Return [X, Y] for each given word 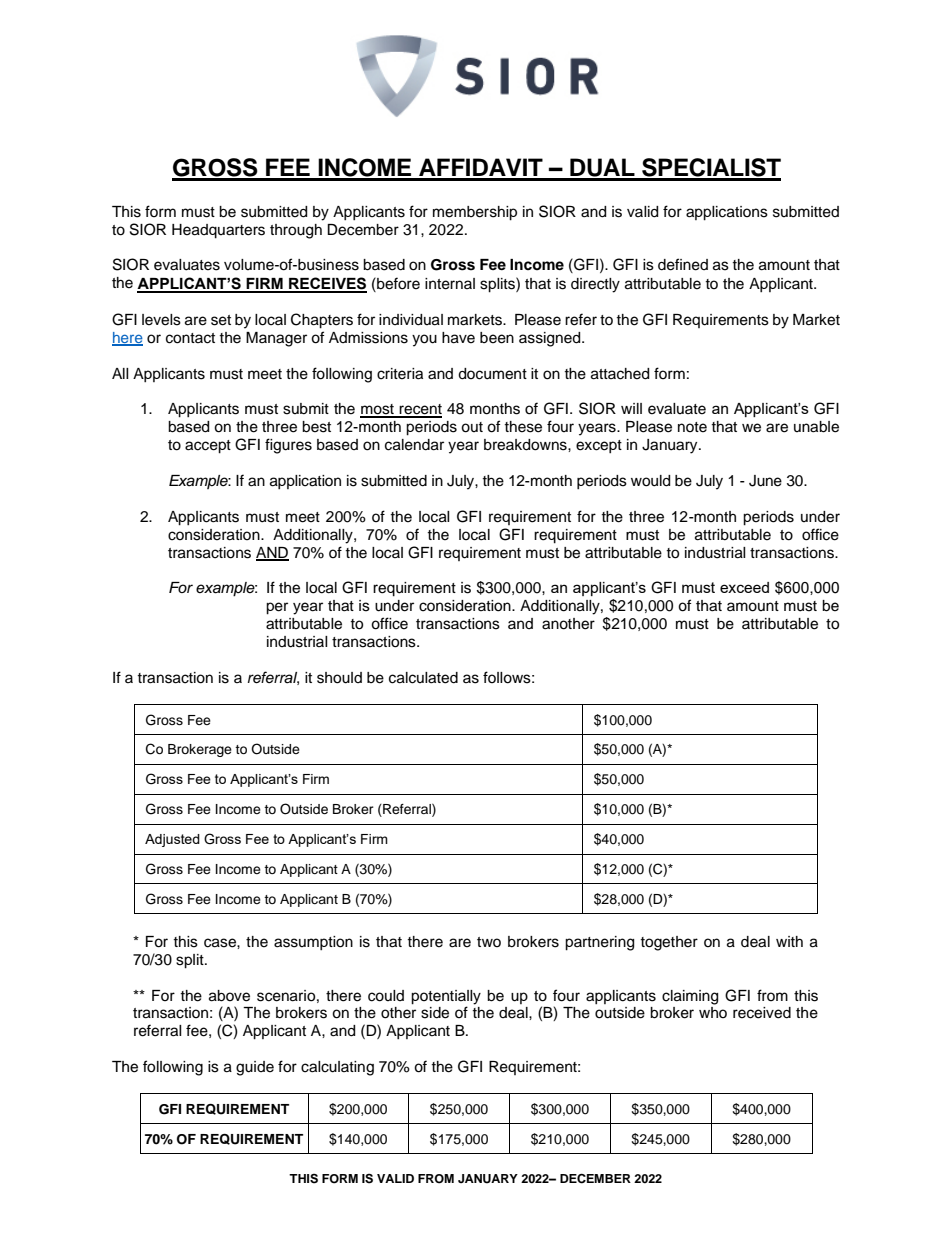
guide [255, 1068]
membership [475, 213]
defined [683, 264]
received [762, 1013]
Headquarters [218, 231]
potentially [446, 997]
